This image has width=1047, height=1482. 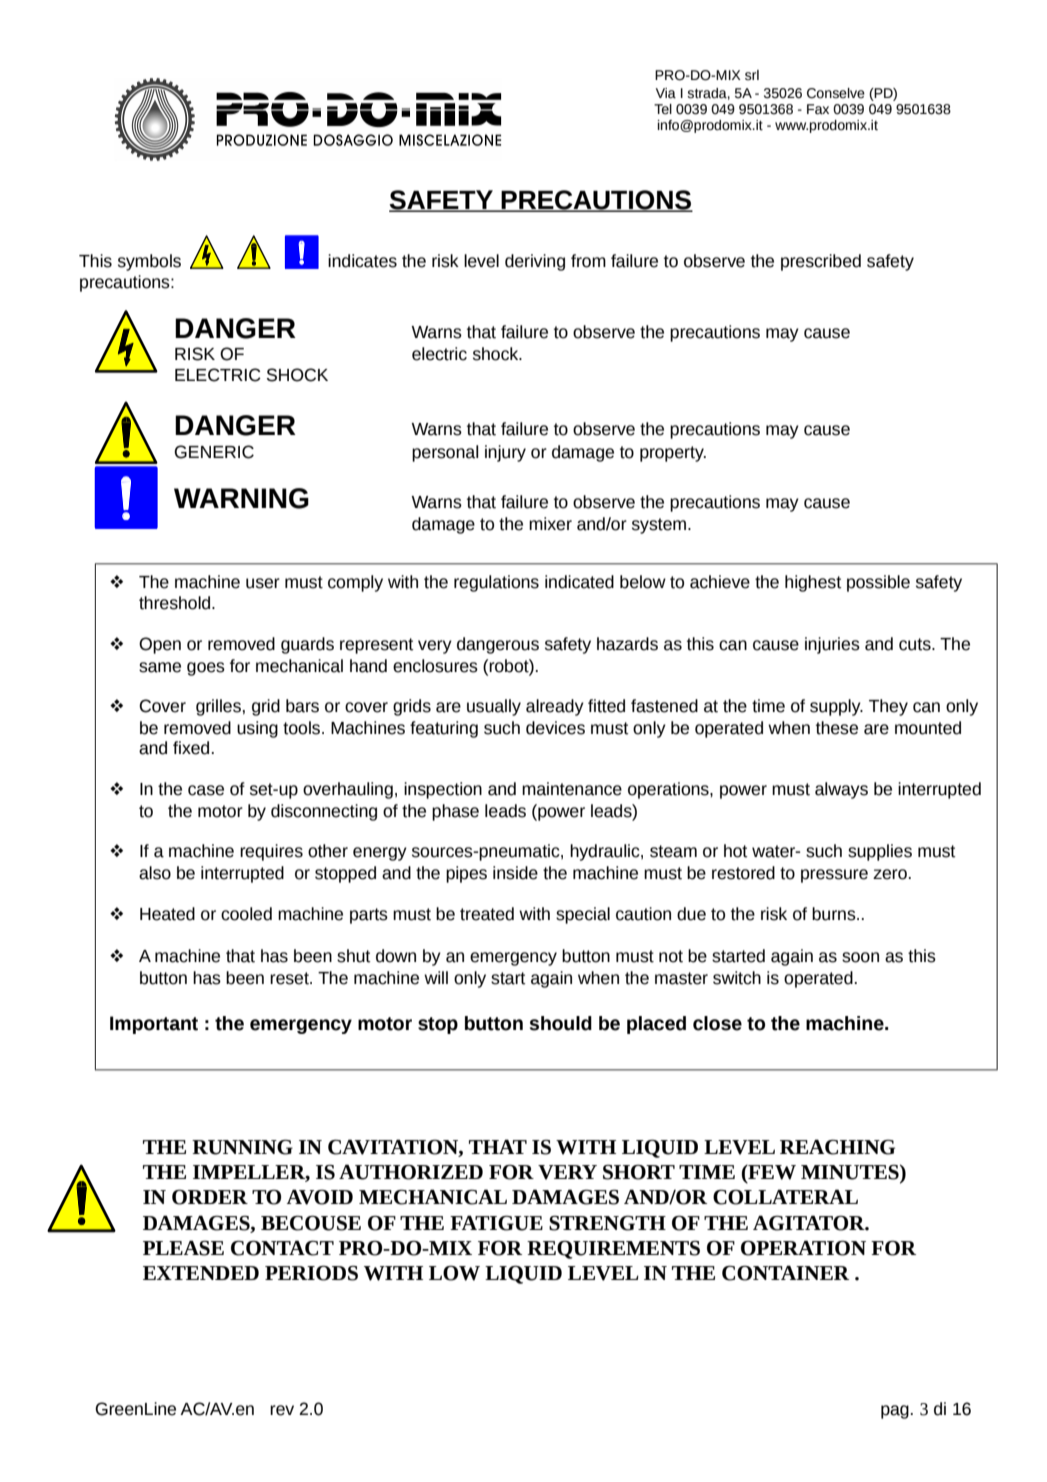 What do you see at coordinates (282, 1410) in the image?
I see `rev` at bounding box center [282, 1410].
